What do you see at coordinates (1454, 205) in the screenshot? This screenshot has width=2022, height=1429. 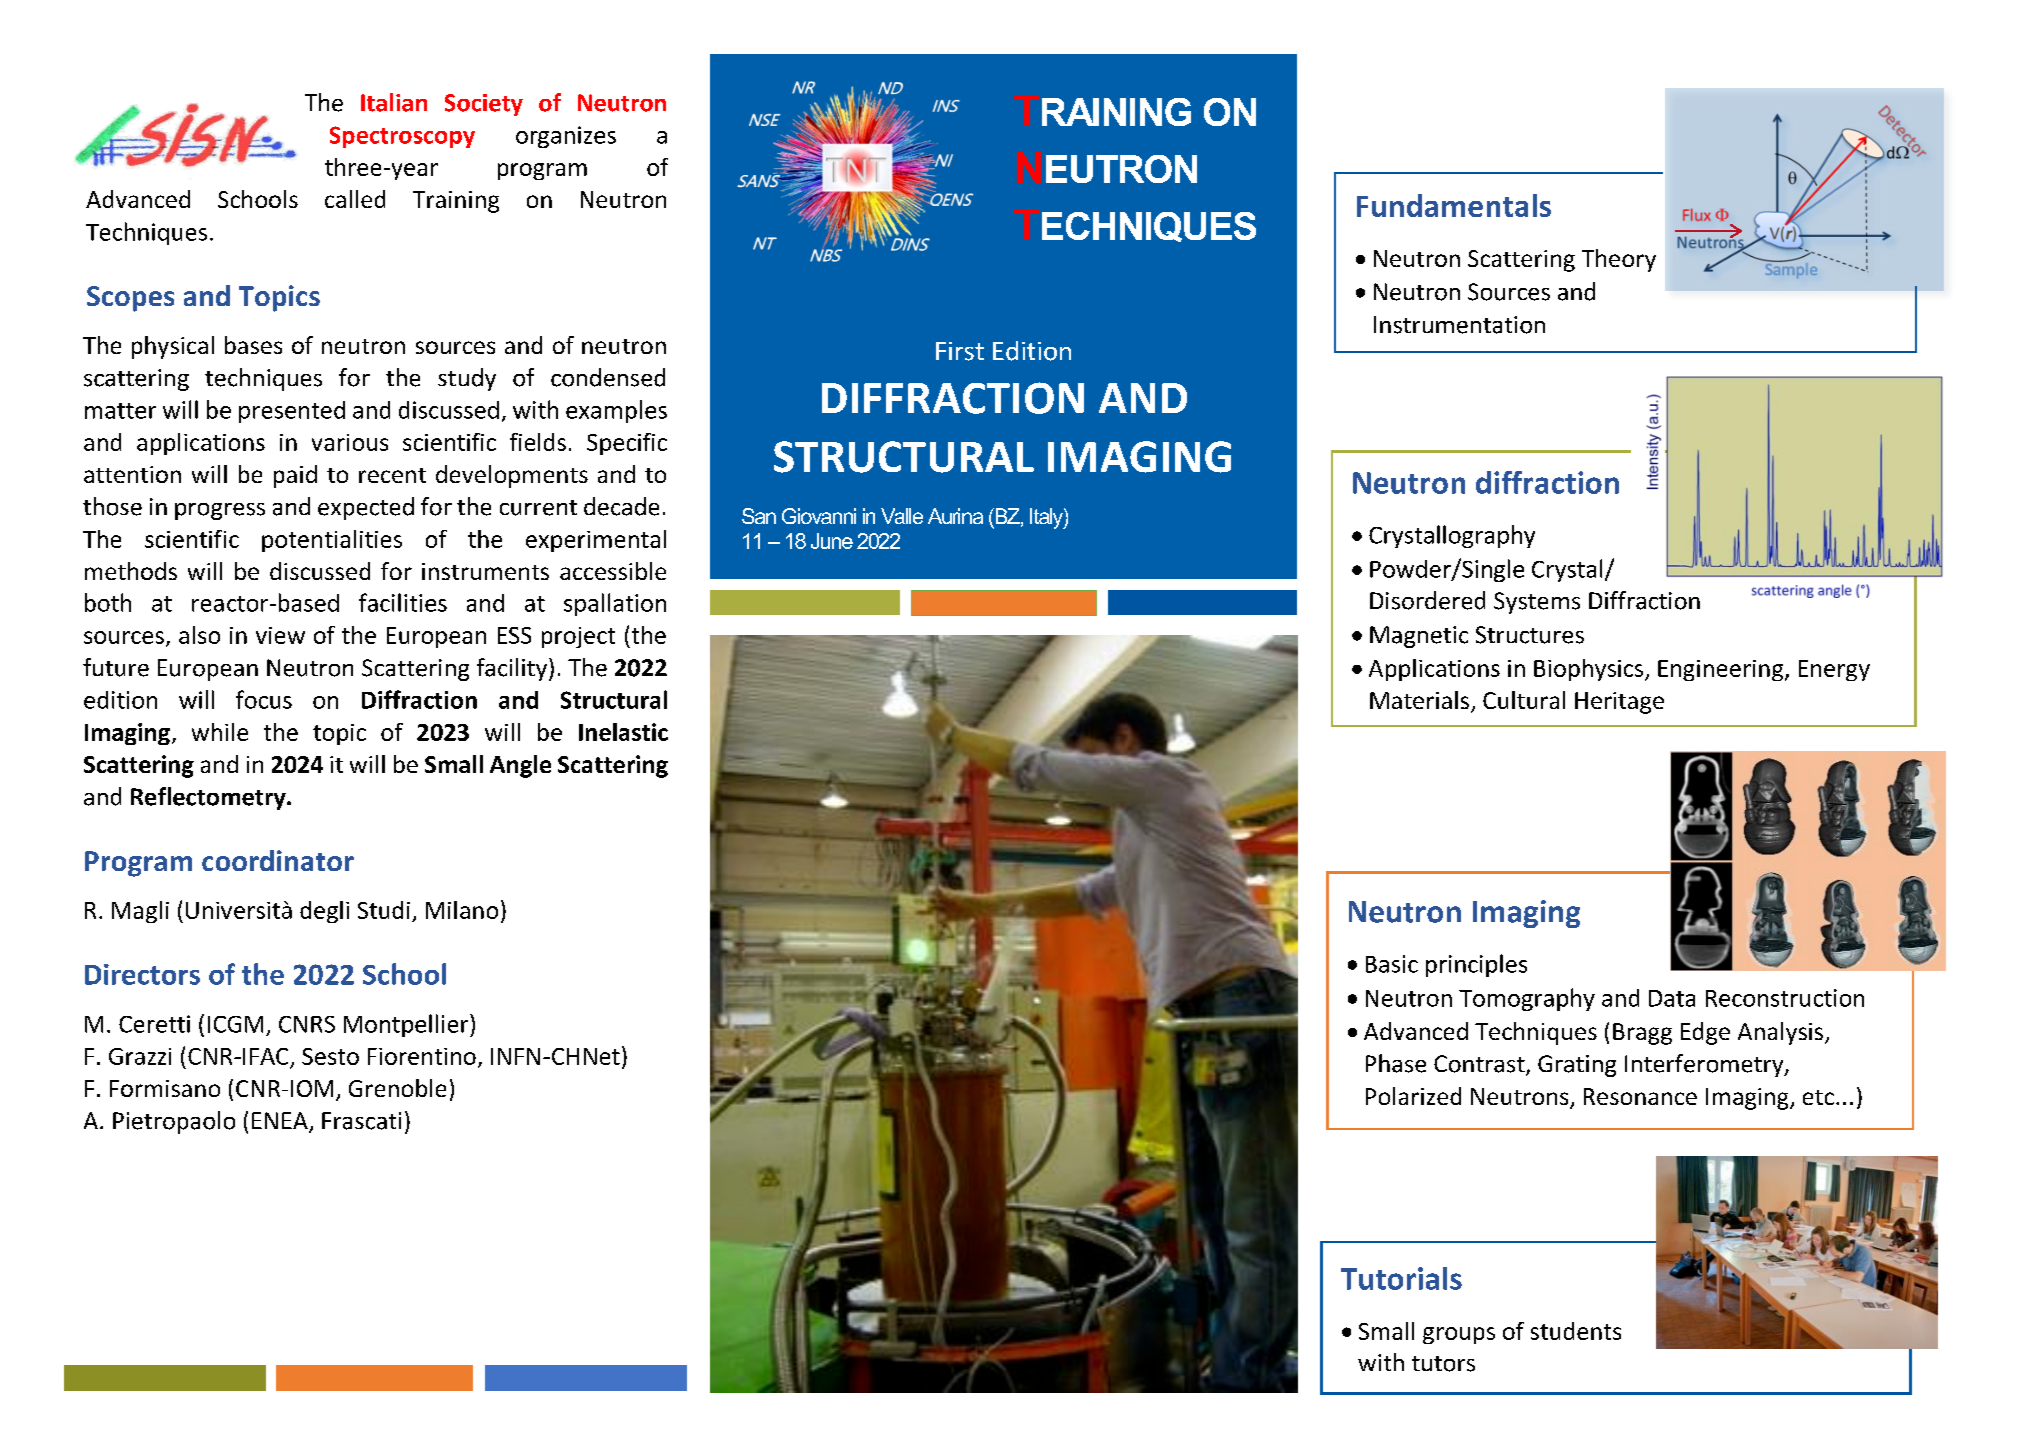 I see `Fundamentals` at bounding box center [1454, 205].
